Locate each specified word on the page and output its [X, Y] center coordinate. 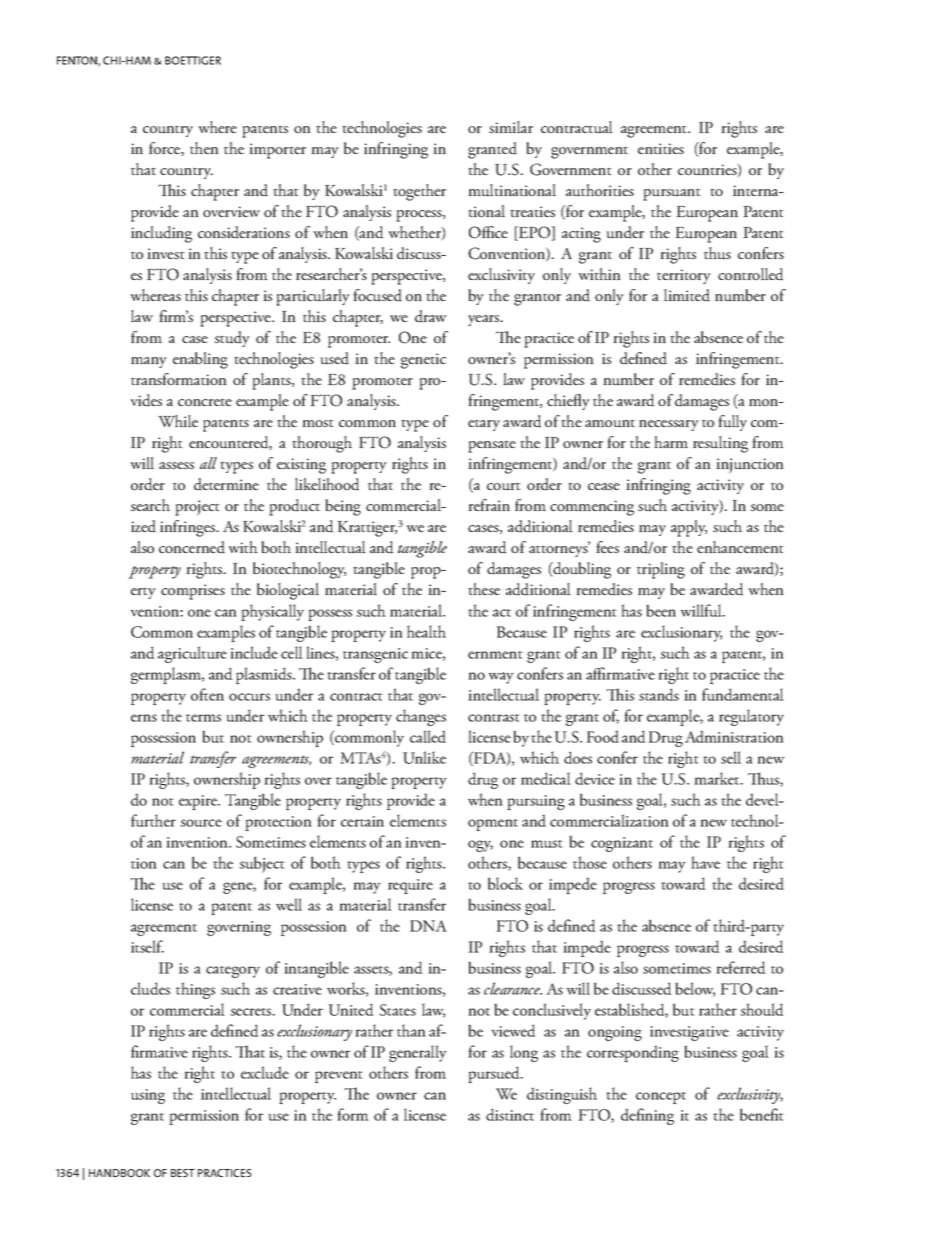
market [718, 778]
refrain [489, 505]
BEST [183, 1173]
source [201, 823]
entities [661, 148]
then [204, 148]
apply [689, 528]
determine [226, 484]
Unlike [424, 757]
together [419, 192]
